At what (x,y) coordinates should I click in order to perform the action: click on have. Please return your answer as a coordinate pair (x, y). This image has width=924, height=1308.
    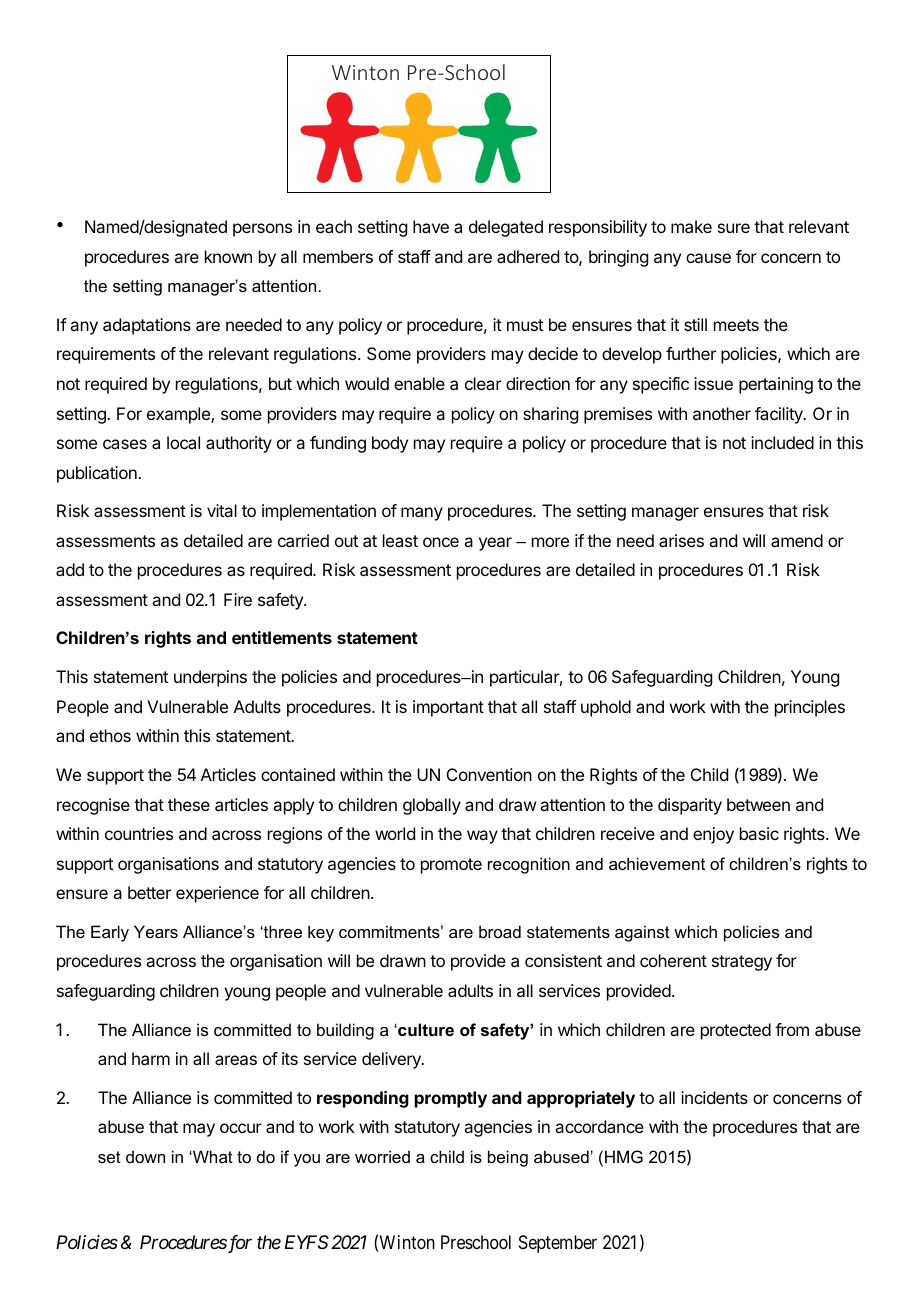
    Looking at the image, I should click on (431, 226).
